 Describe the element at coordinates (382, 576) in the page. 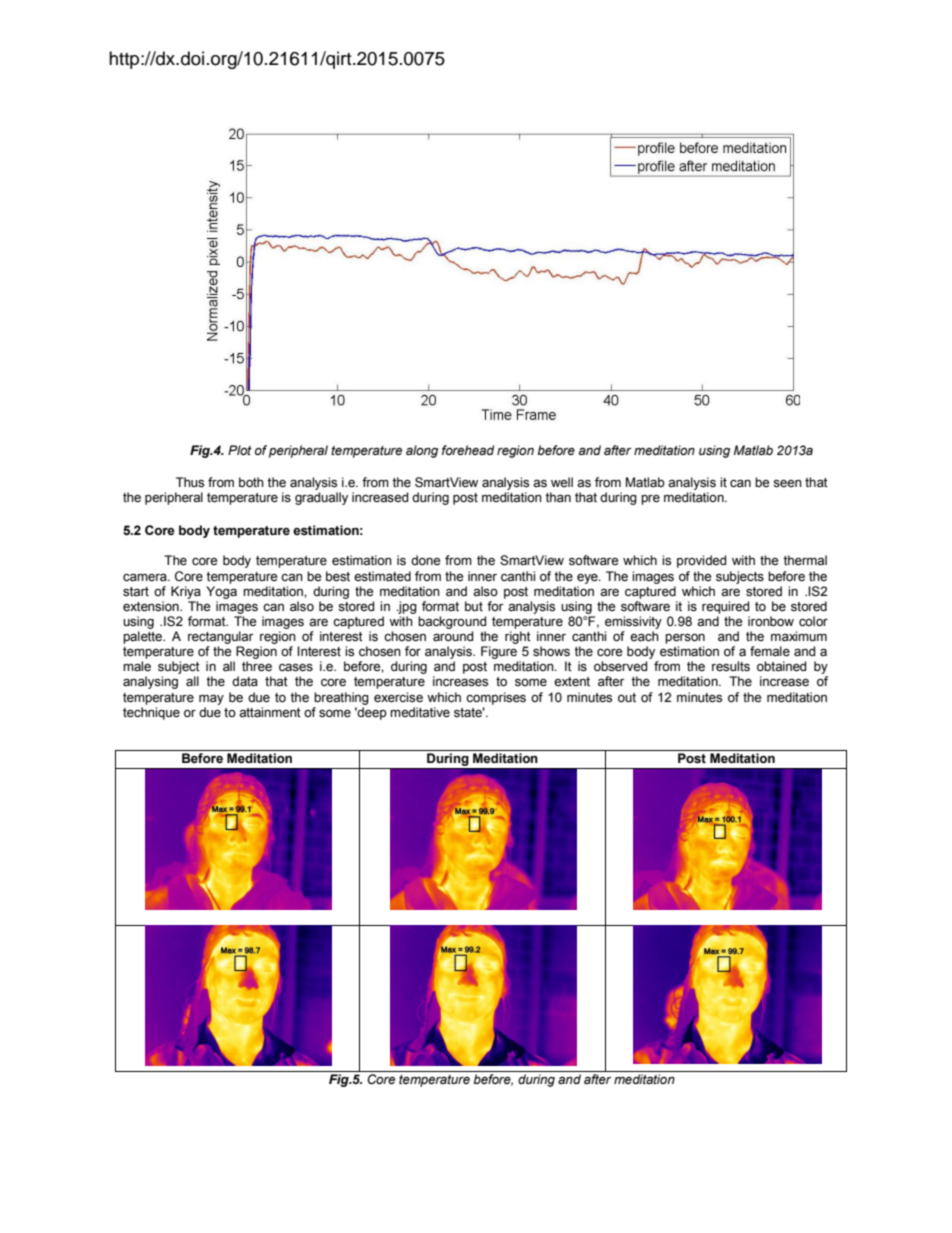

I see `estimated` at that location.
